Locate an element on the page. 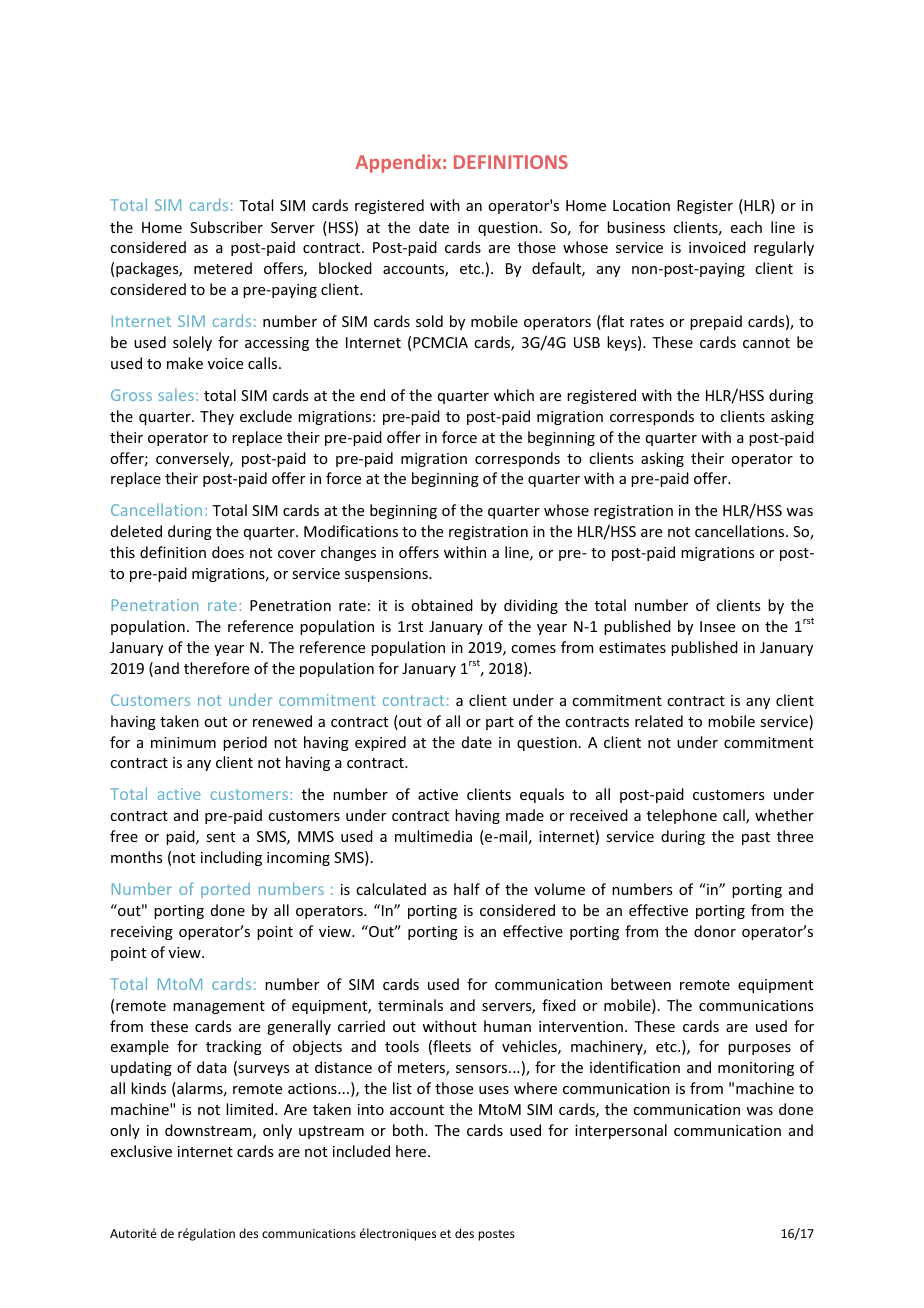 This image has width=924, height=1308. telephone is located at coordinates (682, 816).
